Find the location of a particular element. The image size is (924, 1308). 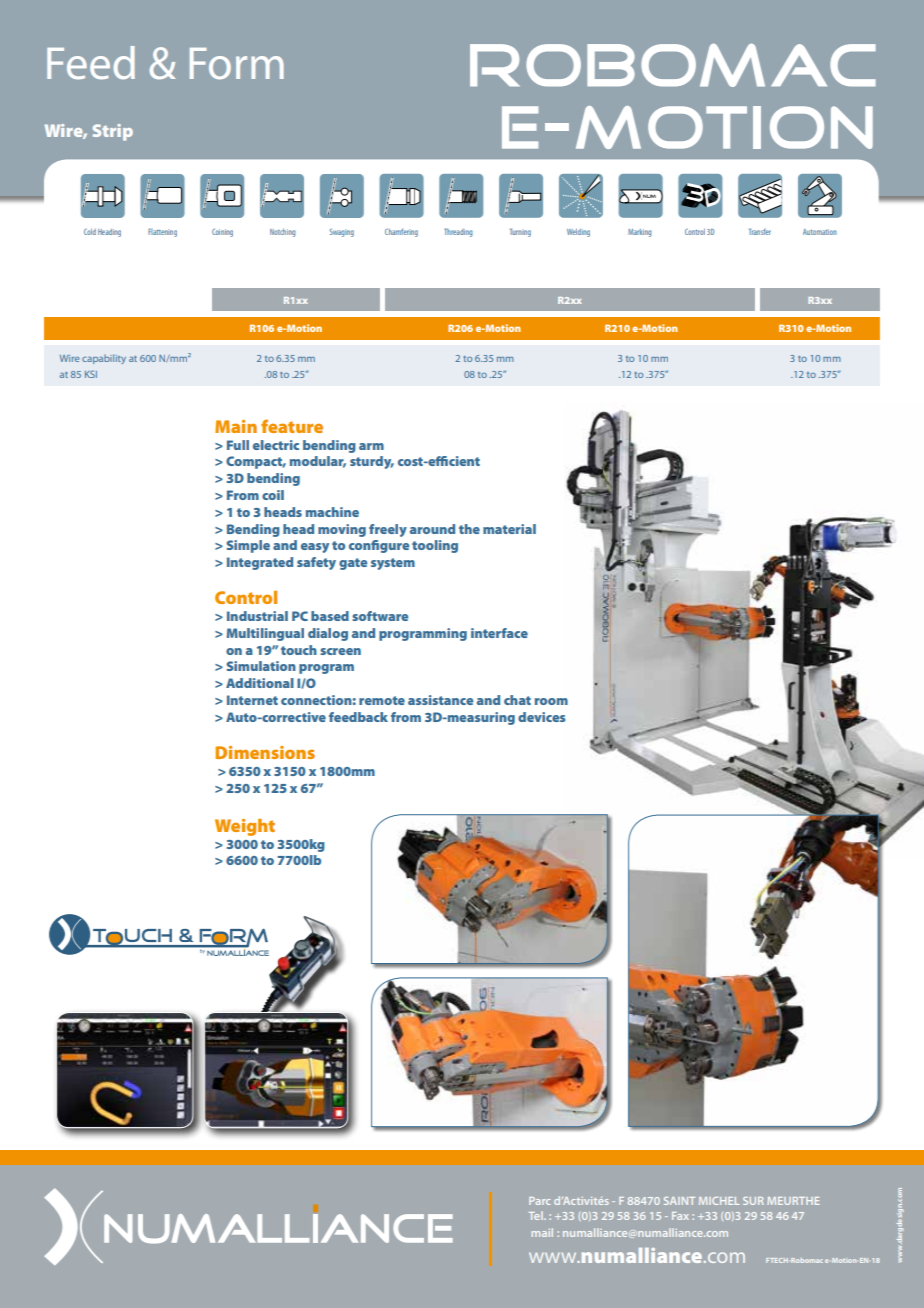

Threading is located at coordinates (459, 232).
